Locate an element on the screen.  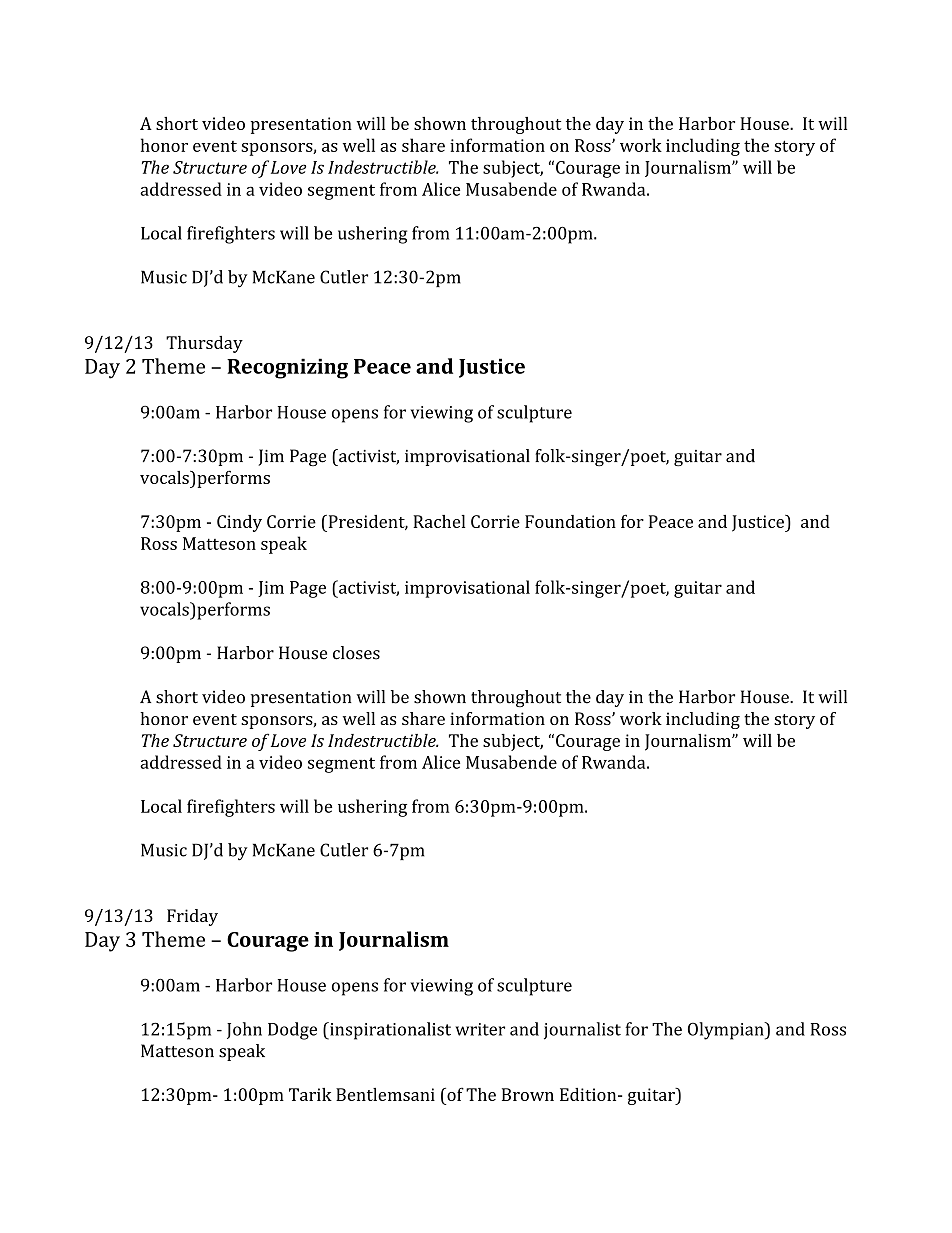
Friday is located at coordinates (192, 917).
